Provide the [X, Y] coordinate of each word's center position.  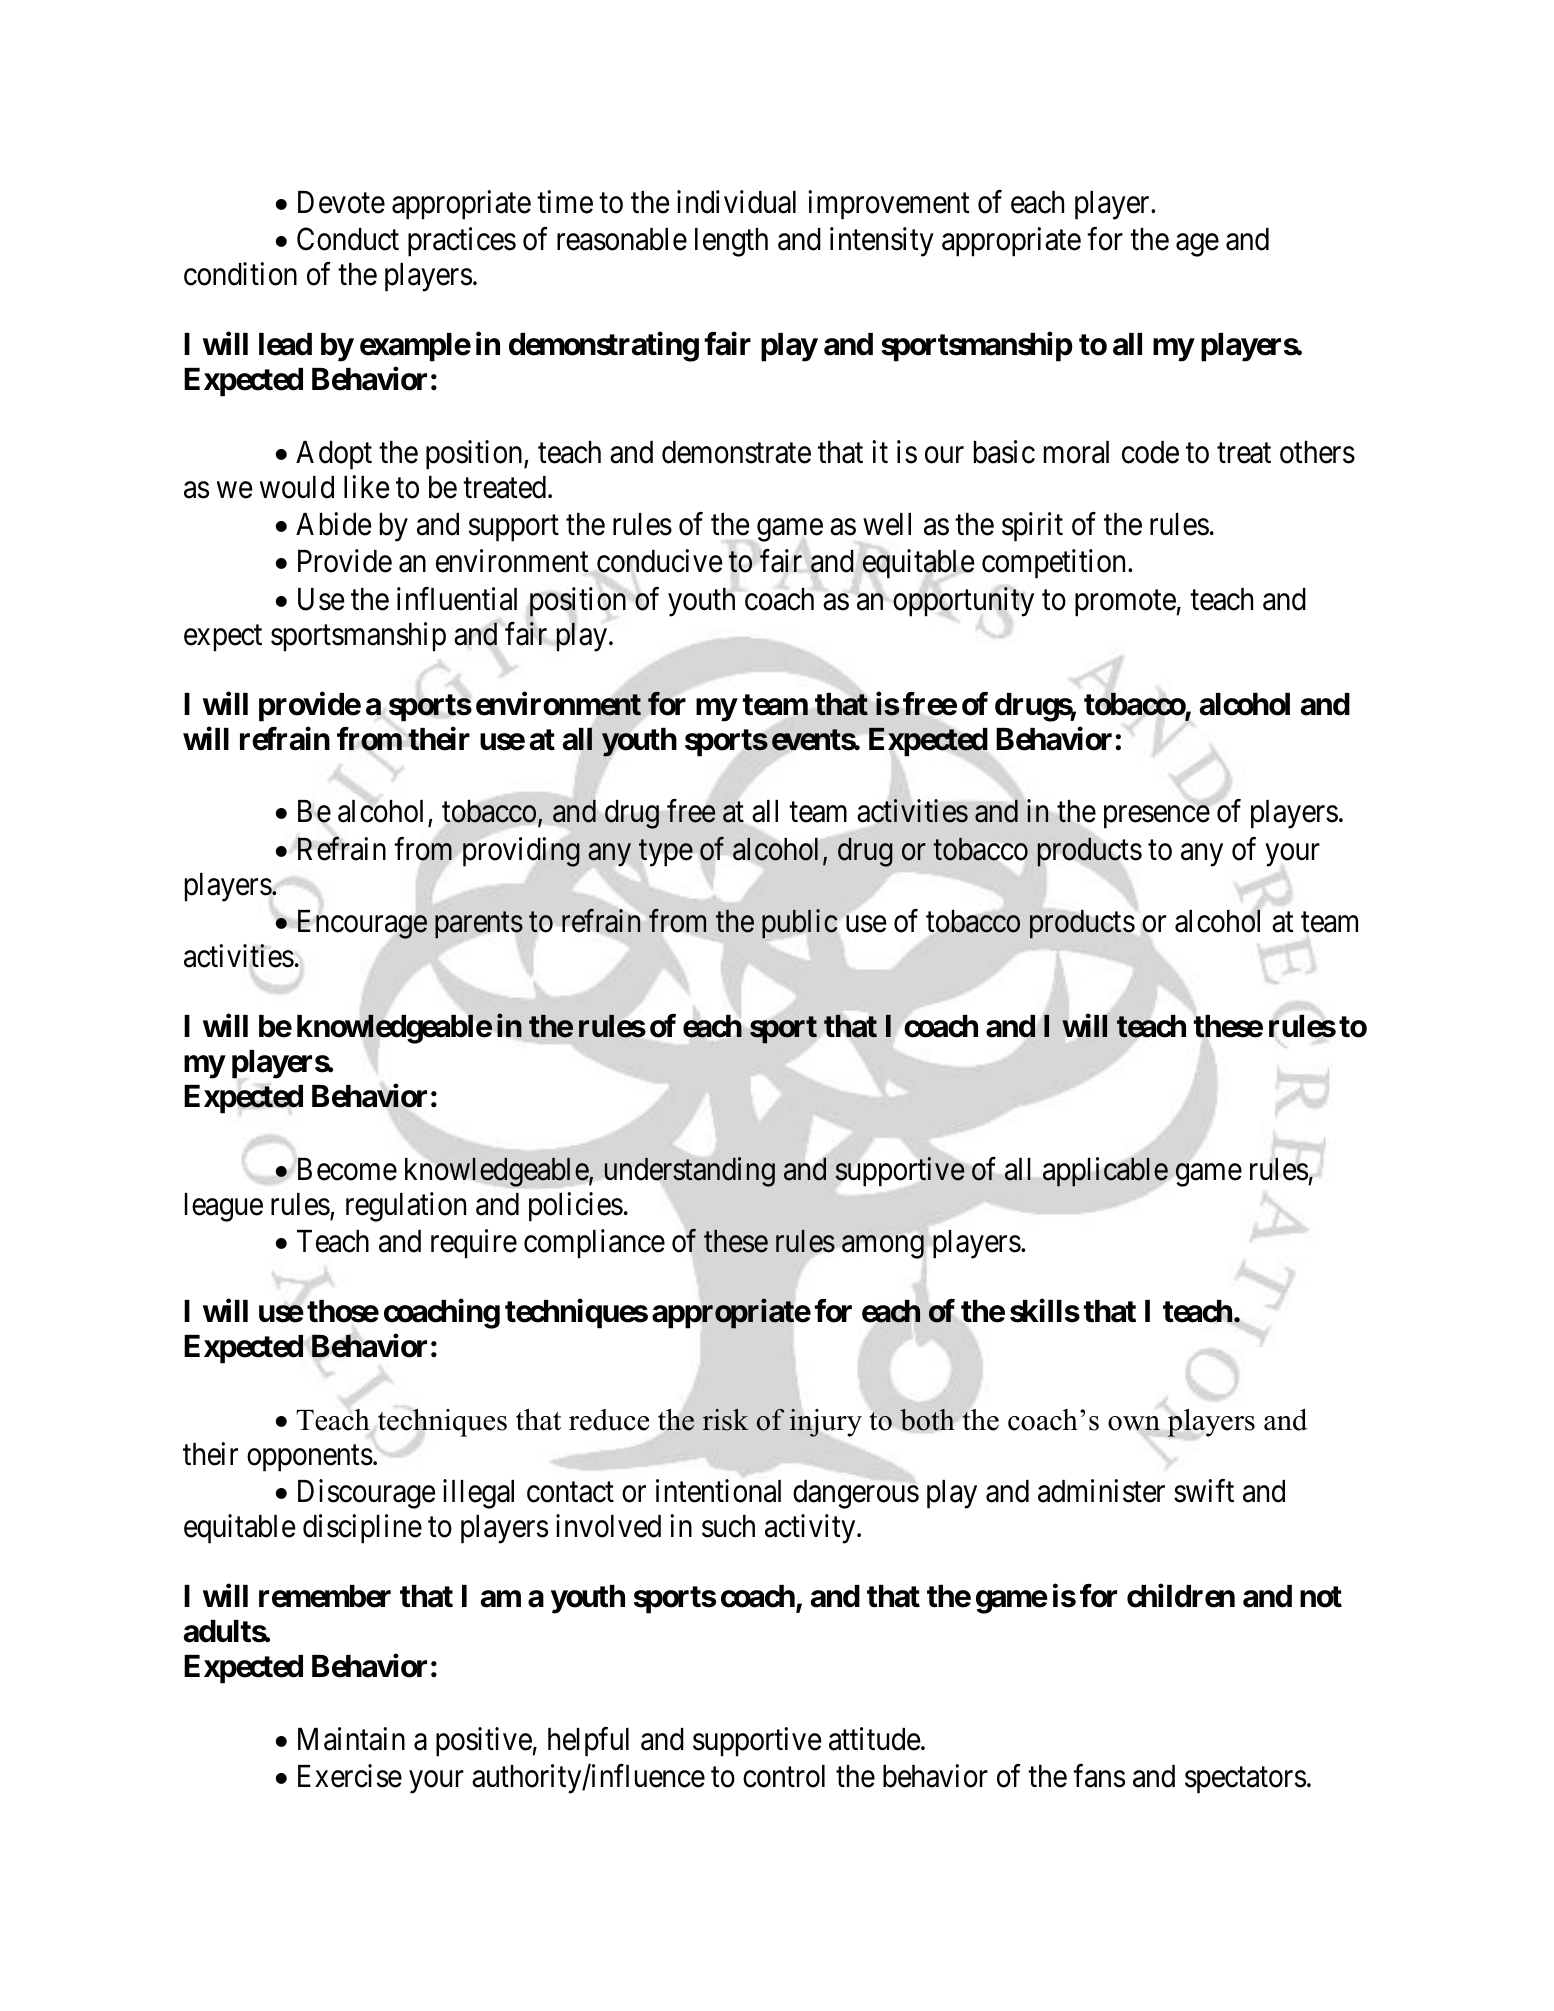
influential [457, 599]
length [731, 242]
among [883, 1247]
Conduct [348, 239]
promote [1126, 603]
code [1150, 452]
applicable [1105, 1171]
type [666, 853]
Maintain [351, 1739]
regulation [406, 1207]
